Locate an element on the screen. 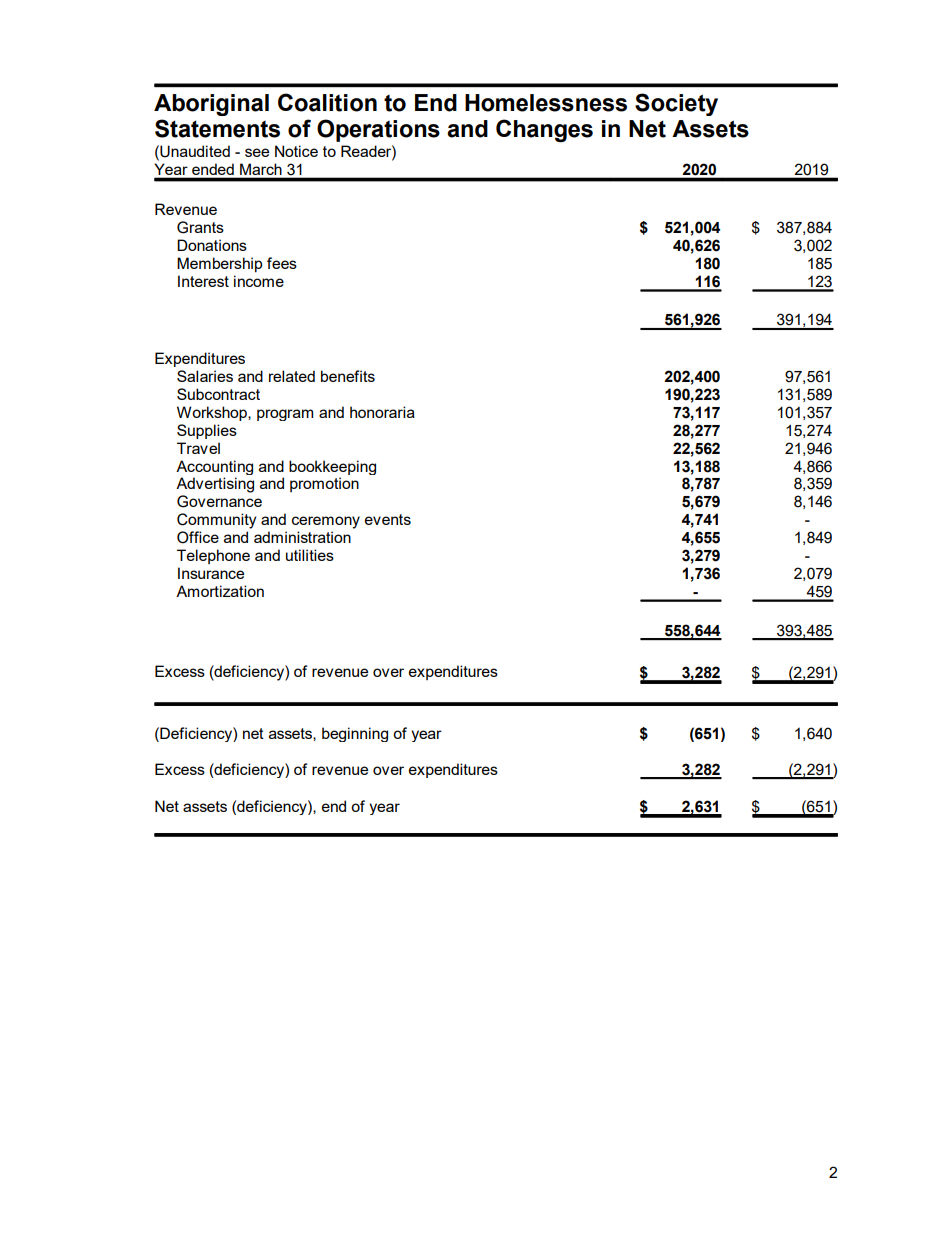 The height and width of the screenshot is (1233, 952). Changes is located at coordinates (544, 130).
